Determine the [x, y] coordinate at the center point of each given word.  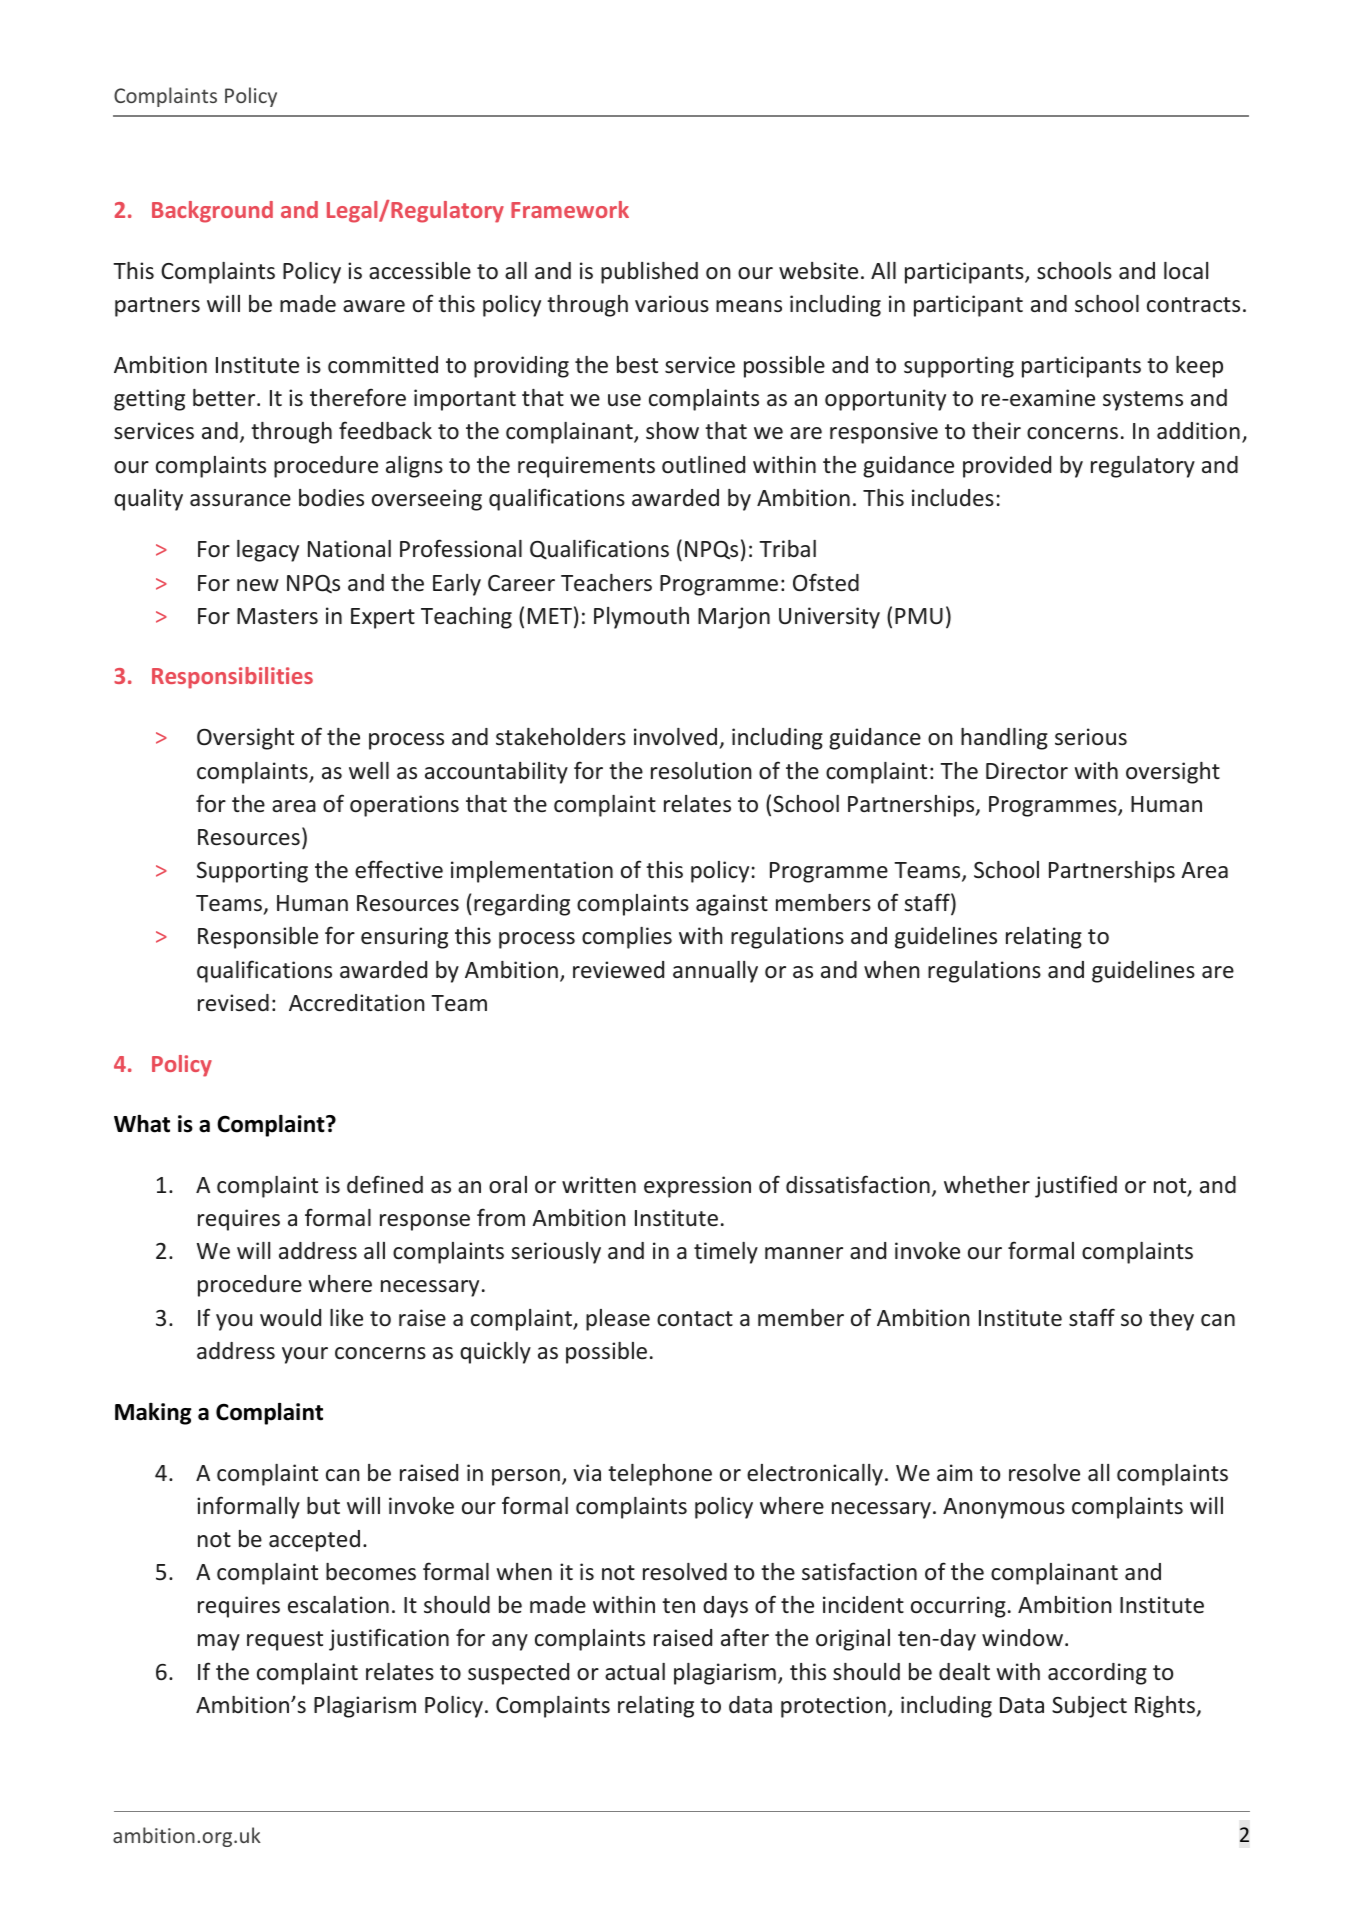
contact [695, 1319]
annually [715, 972]
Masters [277, 616]
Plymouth [641, 618]
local [1186, 271]
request [285, 1641]
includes [953, 498]
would [290, 1317]
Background [212, 212]
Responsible [258, 938]
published [649, 273]
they [1171, 1320]
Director [1027, 771]
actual [635, 1671]
